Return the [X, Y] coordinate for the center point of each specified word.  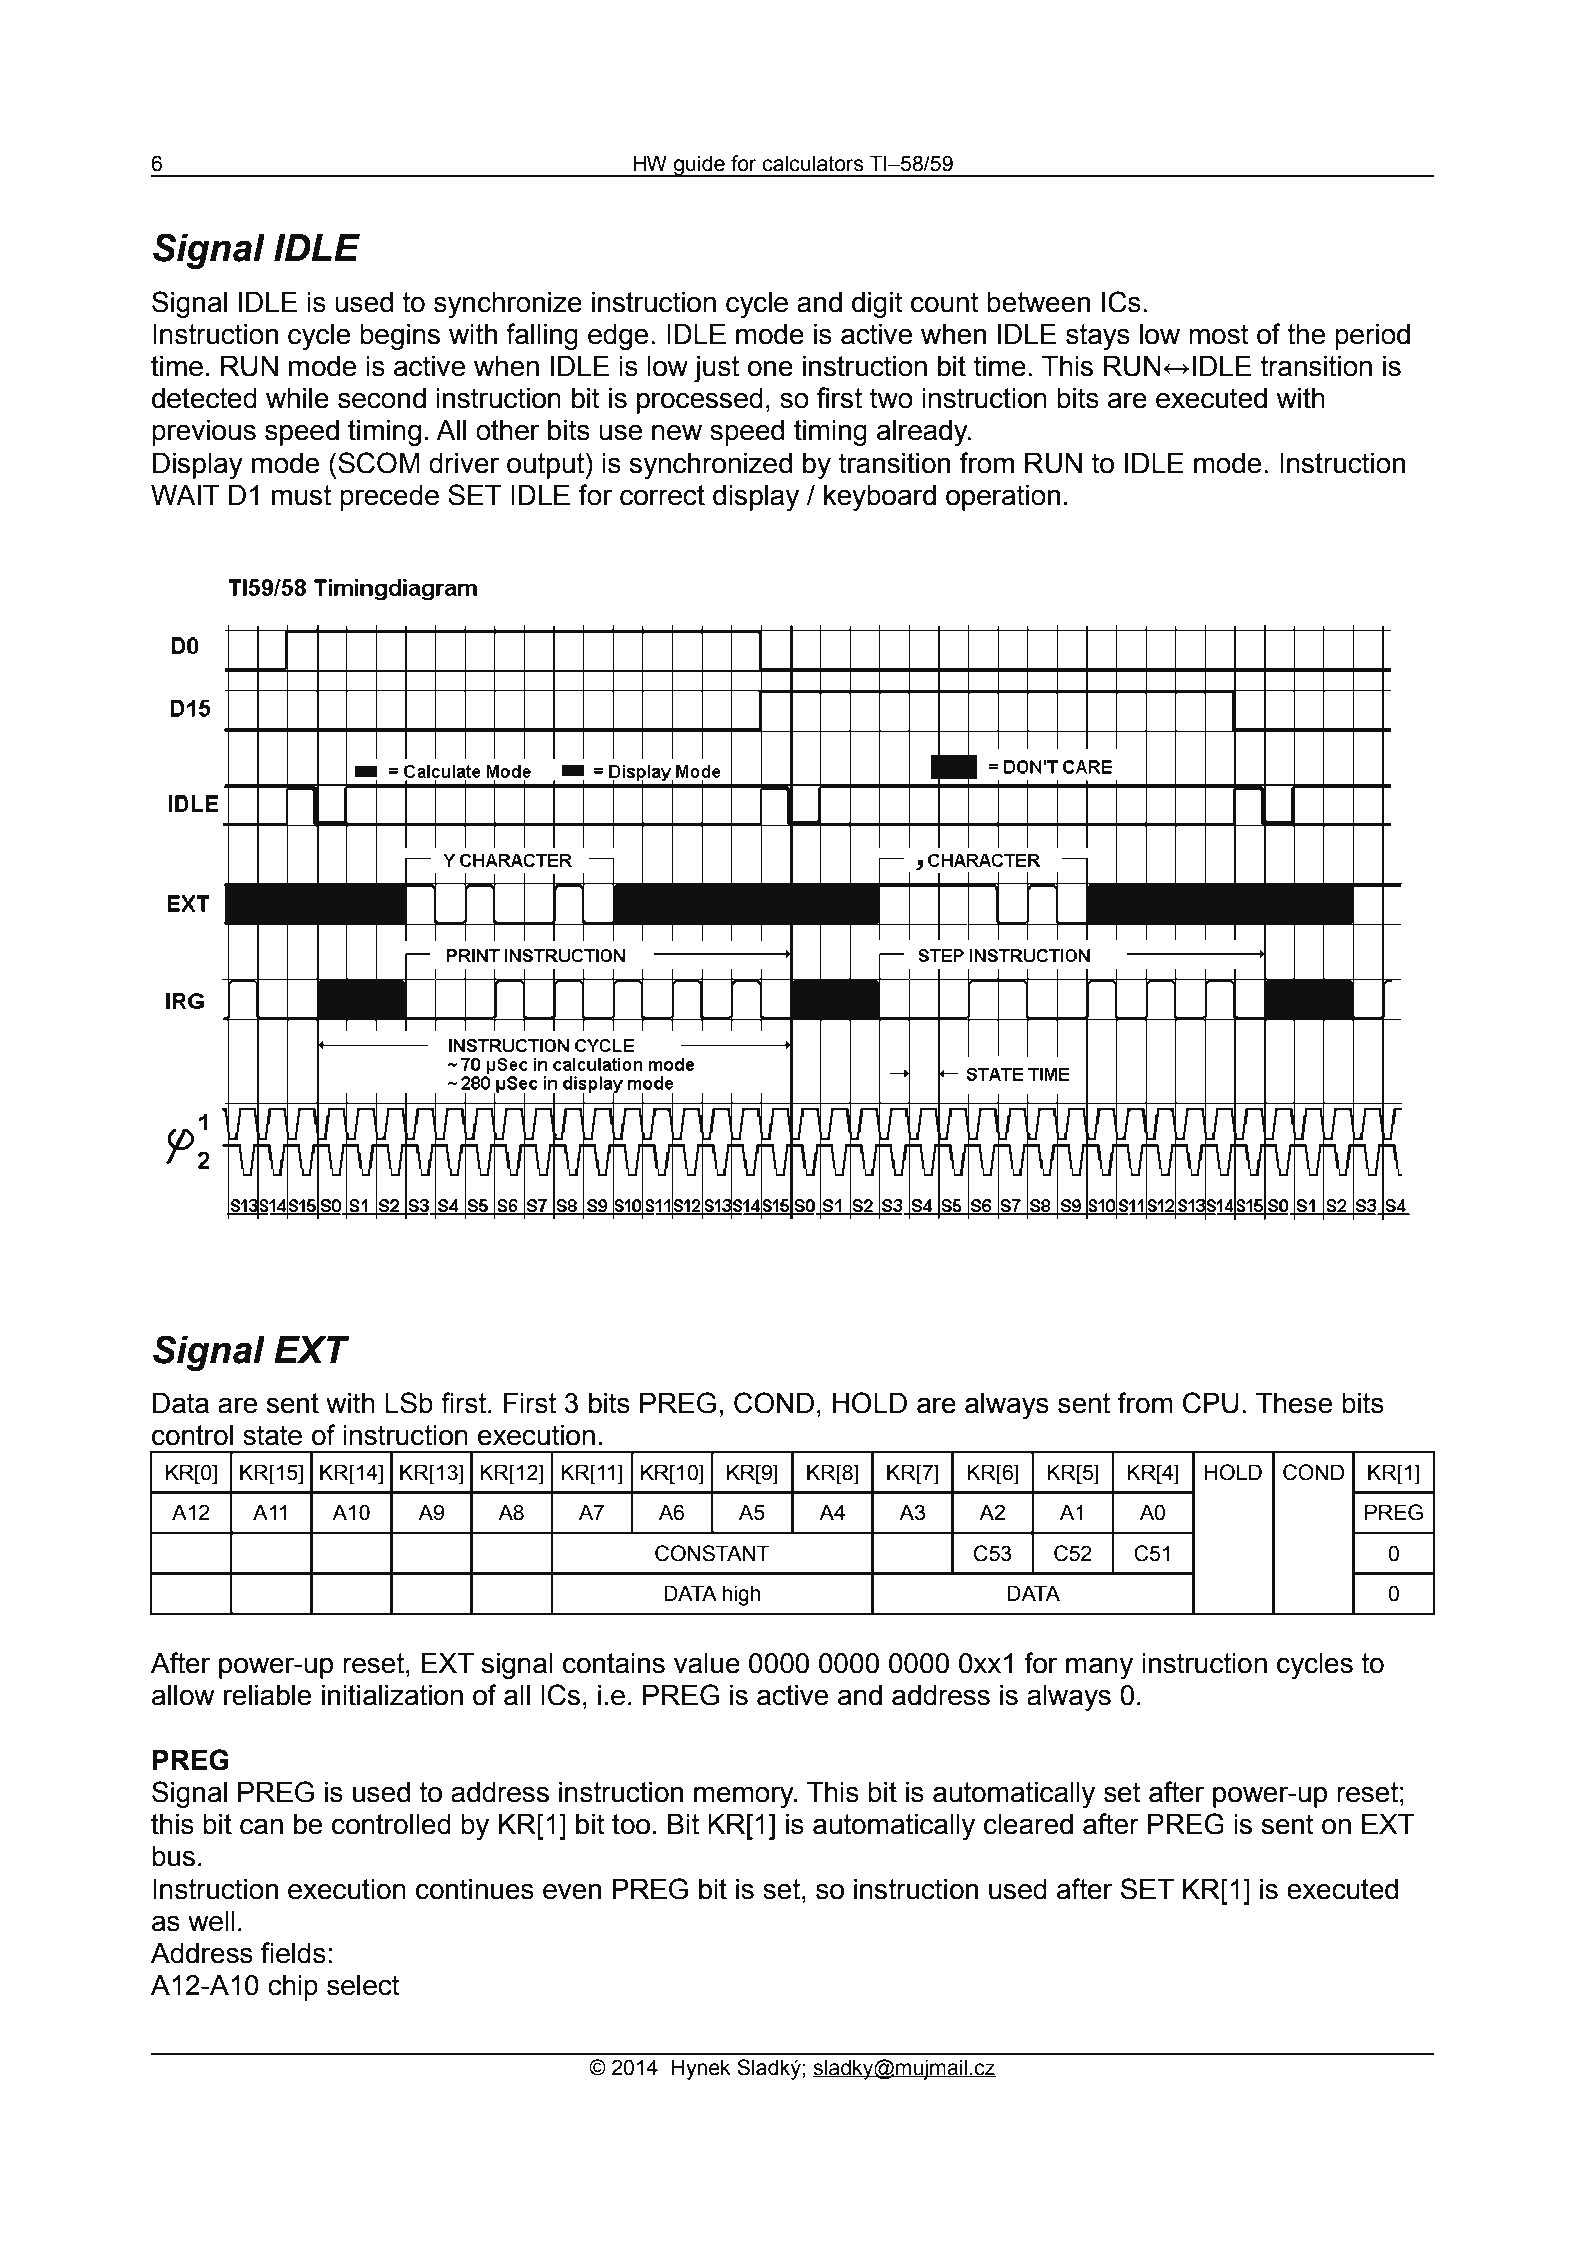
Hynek [701, 2069]
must [301, 495]
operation [1003, 498]
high [741, 1595]
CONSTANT [712, 1553]
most [1219, 334]
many [1099, 1668]
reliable [267, 1695]
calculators [813, 163]
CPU [1211, 1403]
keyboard [880, 498]
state [272, 1435]
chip [293, 1988]
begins [400, 337]
